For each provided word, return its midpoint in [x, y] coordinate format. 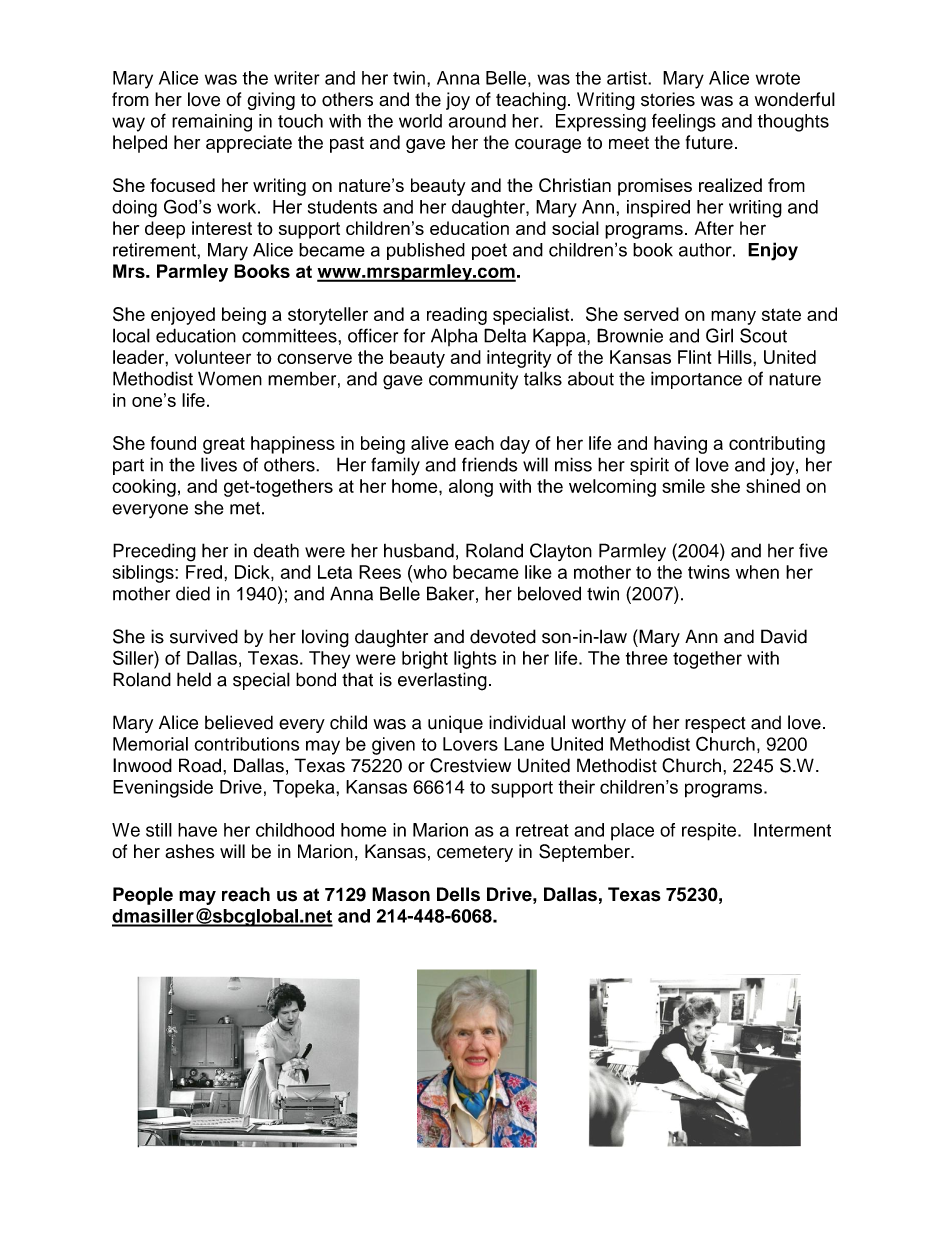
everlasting [442, 681]
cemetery [475, 854]
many [733, 317]
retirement [155, 250]
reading [457, 316]
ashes [189, 851]
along [471, 488]
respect [715, 725]
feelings [684, 122]
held [194, 679]
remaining [212, 123]
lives [219, 464]
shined [773, 486]
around [477, 121]
